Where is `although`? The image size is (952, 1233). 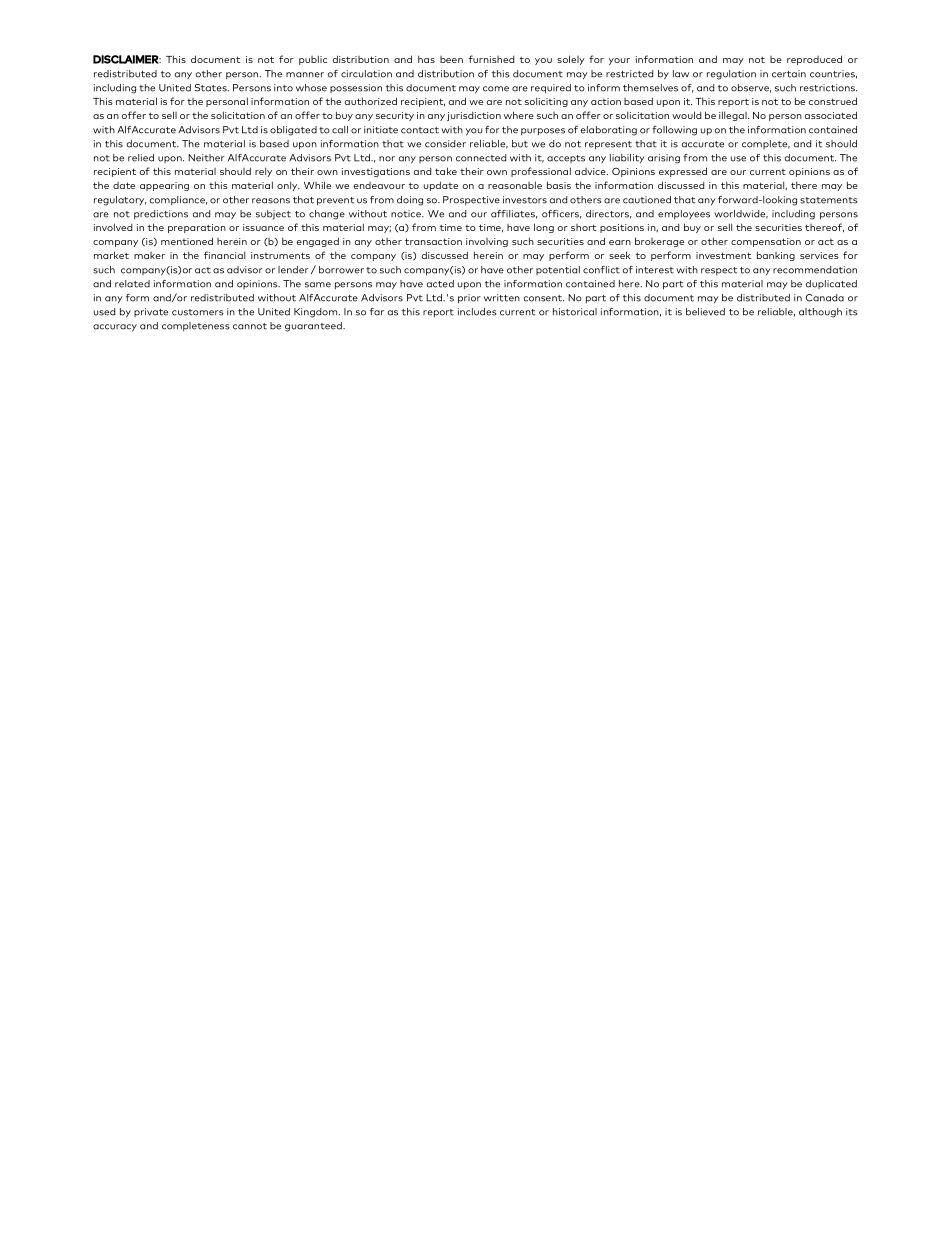
although is located at coordinates (820, 313).
